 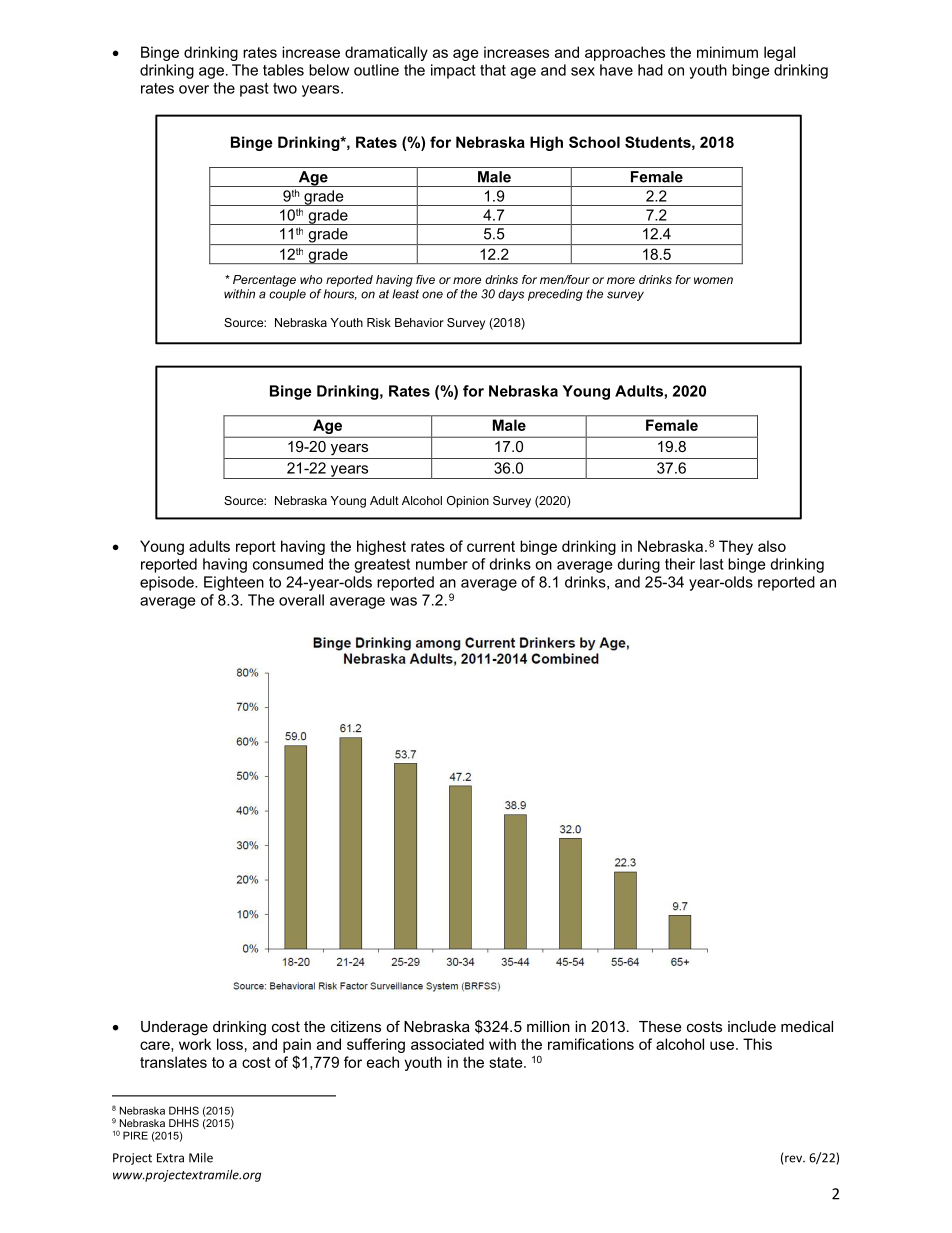 What do you see at coordinates (403, 601) in the image?
I see `was` at bounding box center [403, 601].
